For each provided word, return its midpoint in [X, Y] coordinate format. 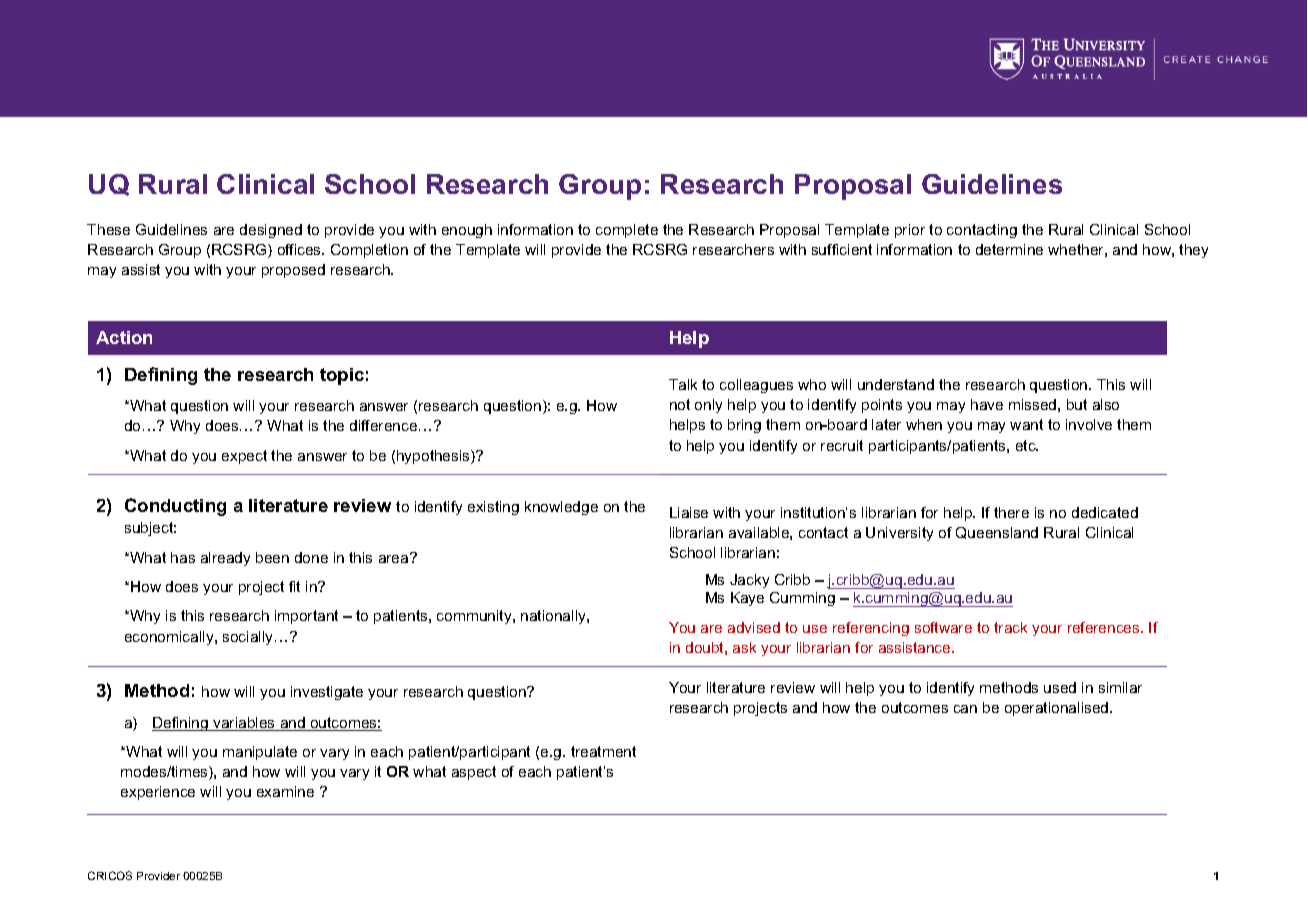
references [1105, 627]
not [680, 404]
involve [1089, 424]
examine [285, 791]
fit [294, 586]
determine [1009, 249]
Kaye [747, 599]
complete [627, 231]
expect [244, 457]
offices [301, 249]
